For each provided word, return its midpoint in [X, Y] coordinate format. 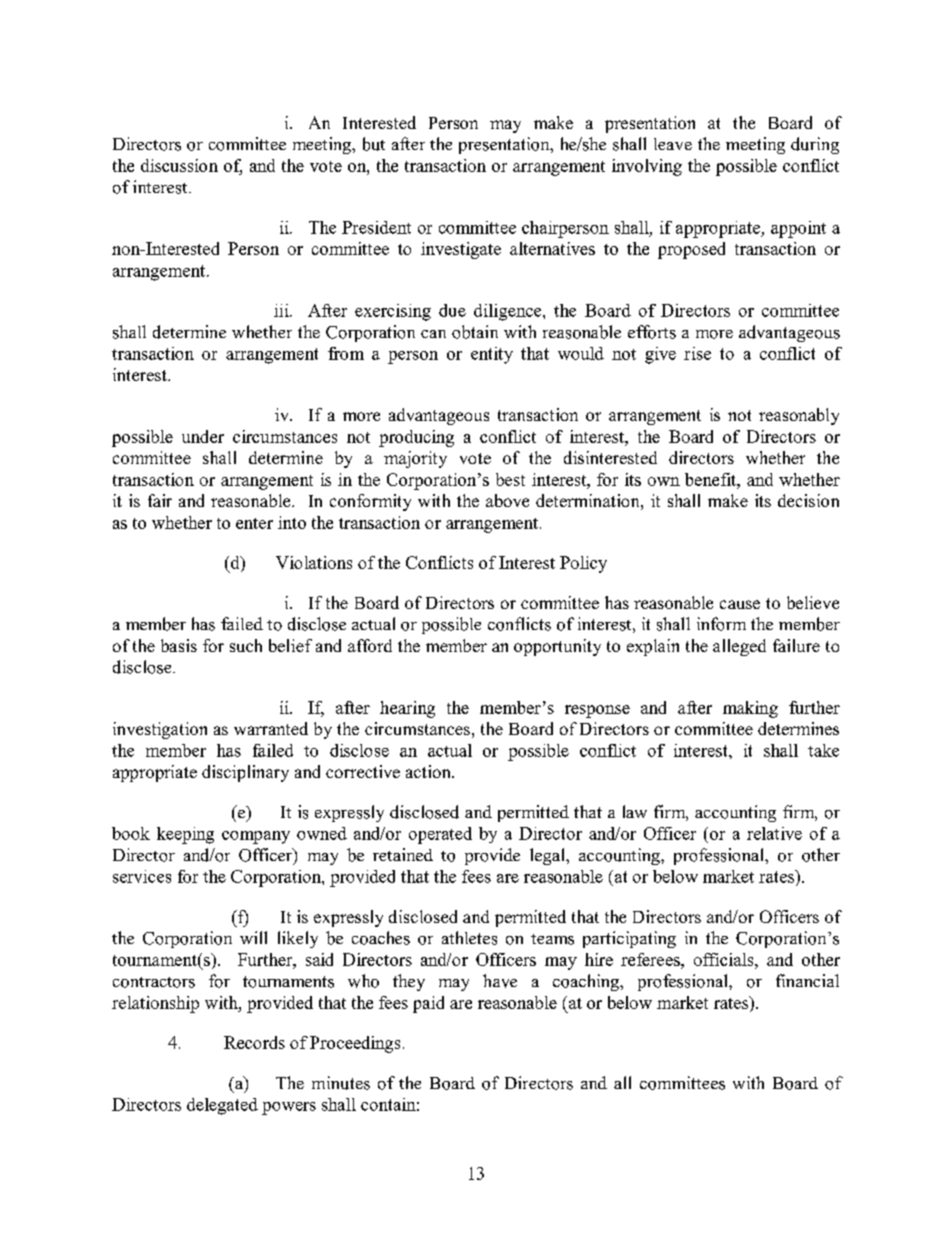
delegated [222, 1106]
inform [721, 624]
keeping [185, 835]
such [246, 645]
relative [774, 833]
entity [492, 355]
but [374, 144]
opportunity [557, 647]
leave [673, 144]
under [203, 436]
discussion [179, 165]
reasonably [799, 416]
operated [440, 835]
